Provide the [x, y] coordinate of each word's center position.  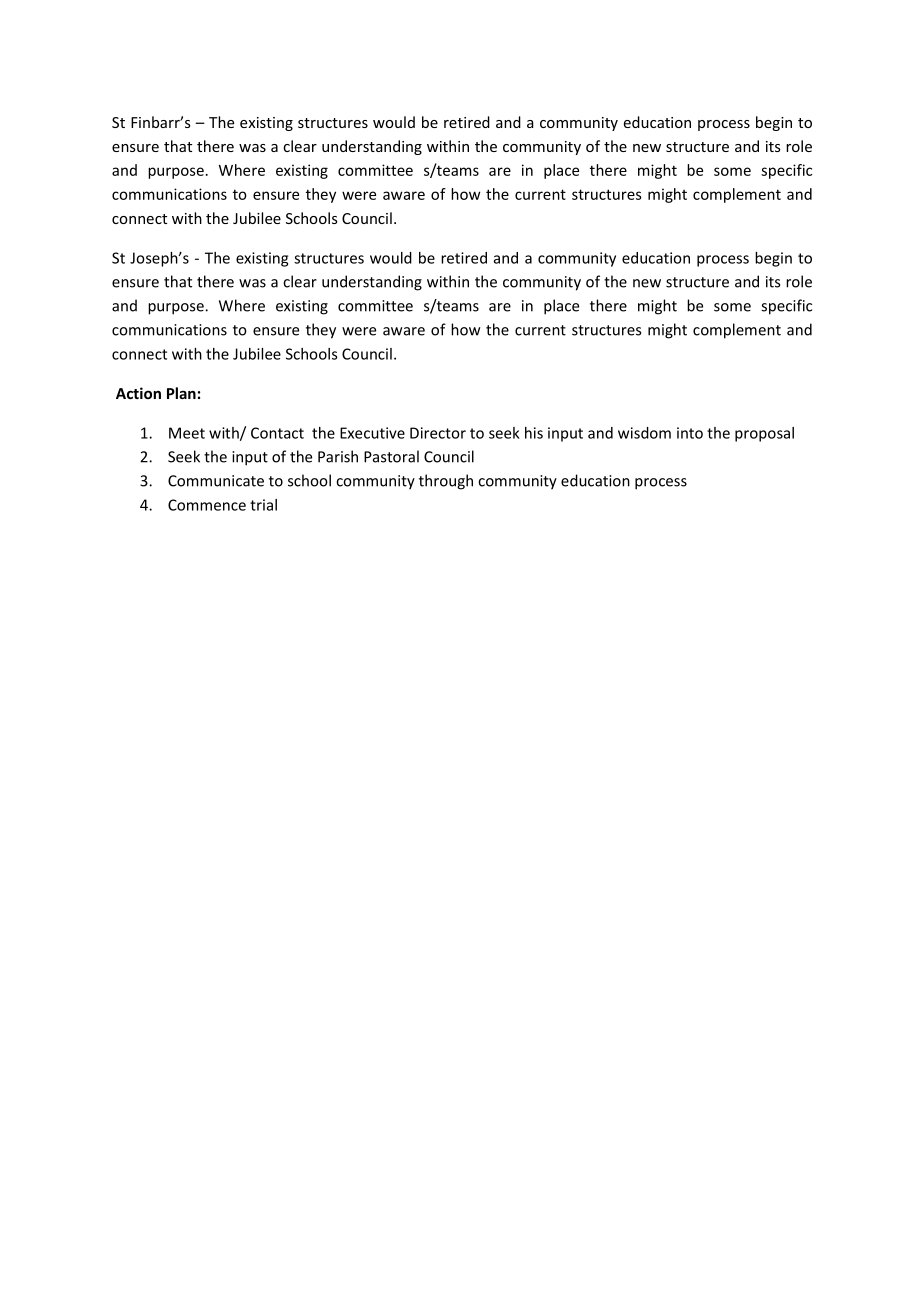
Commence [207, 505]
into [690, 433]
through [446, 482]
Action [138, 393]
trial [263, 505]
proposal [764, 434]
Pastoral [391, 456]
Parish [338, 456]
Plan [181, 393]
